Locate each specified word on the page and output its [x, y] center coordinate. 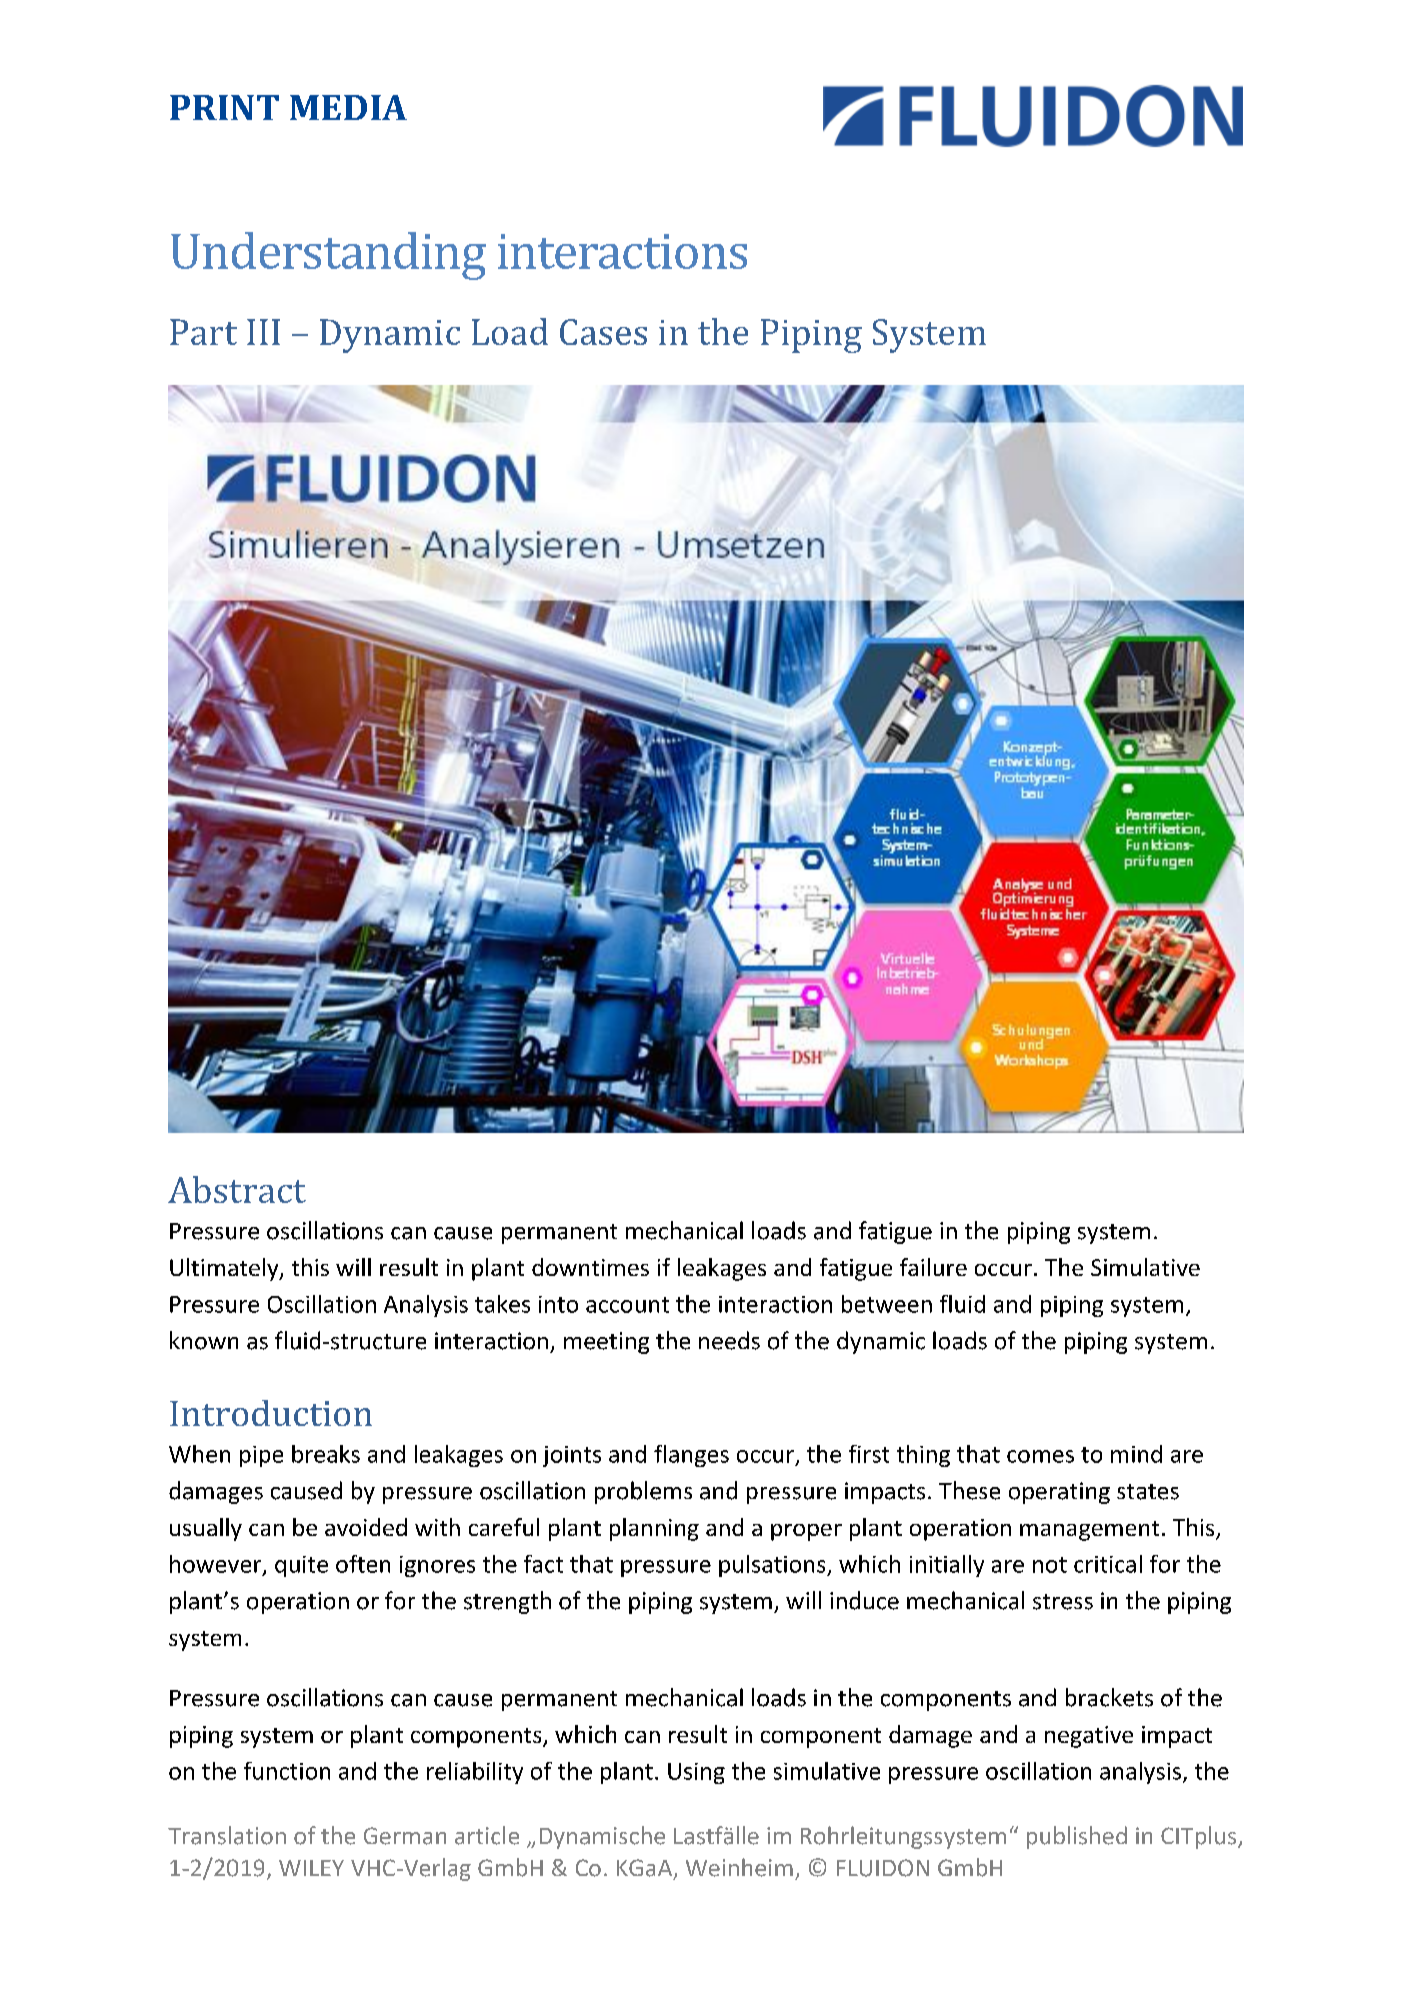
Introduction [271, 1413]
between [887, 1304]
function [287, 1771]
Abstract [237, 1189]
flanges [691, 1456]
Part [203, 332]
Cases [603, 332]
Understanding [328, 256]
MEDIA [348, 107]
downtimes [590, 1267]
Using [696, 1773]
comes [1040, 1456]
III [263, 332]
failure [933, 1267]
